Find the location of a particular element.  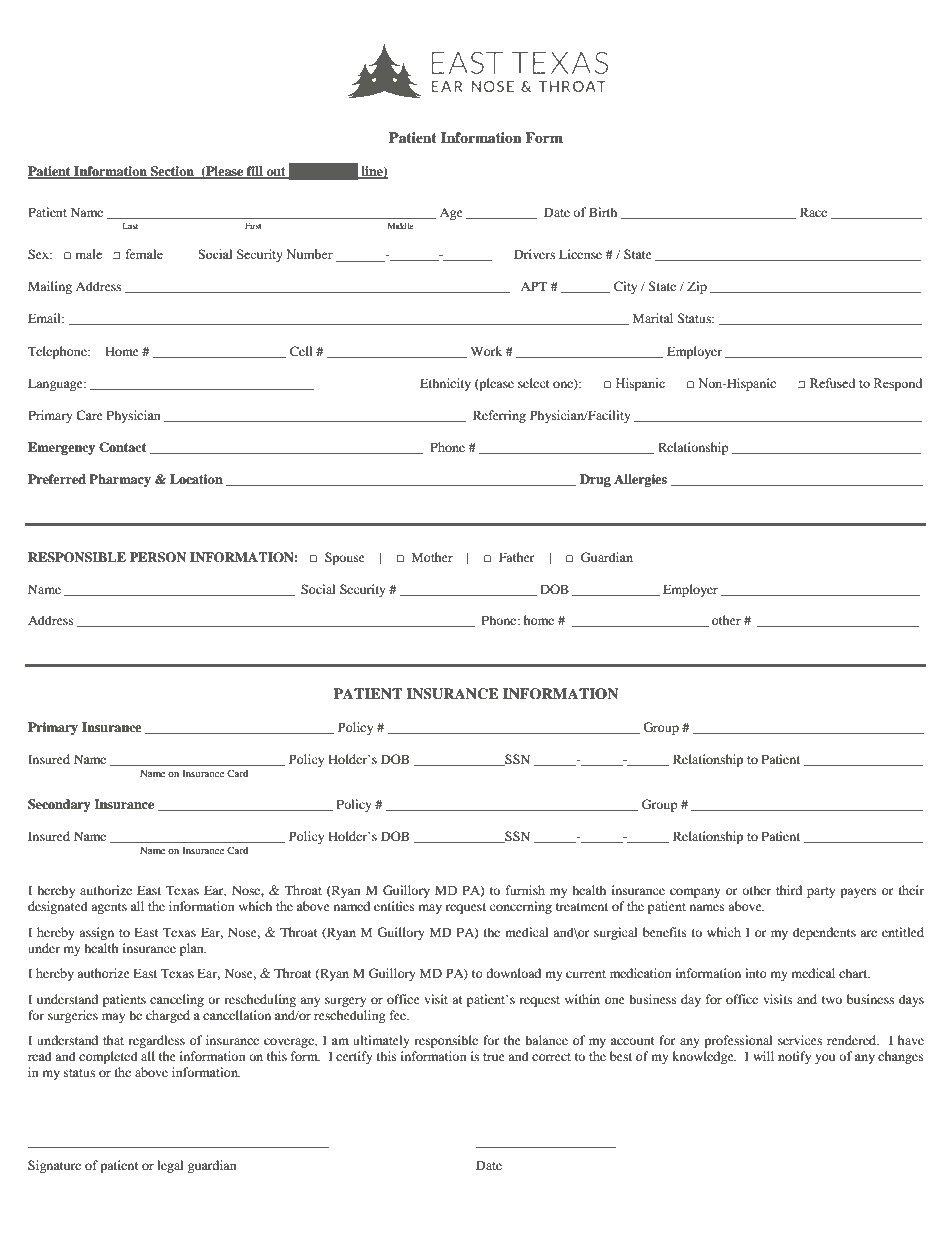

Race is located at coordinates (813, 212).
